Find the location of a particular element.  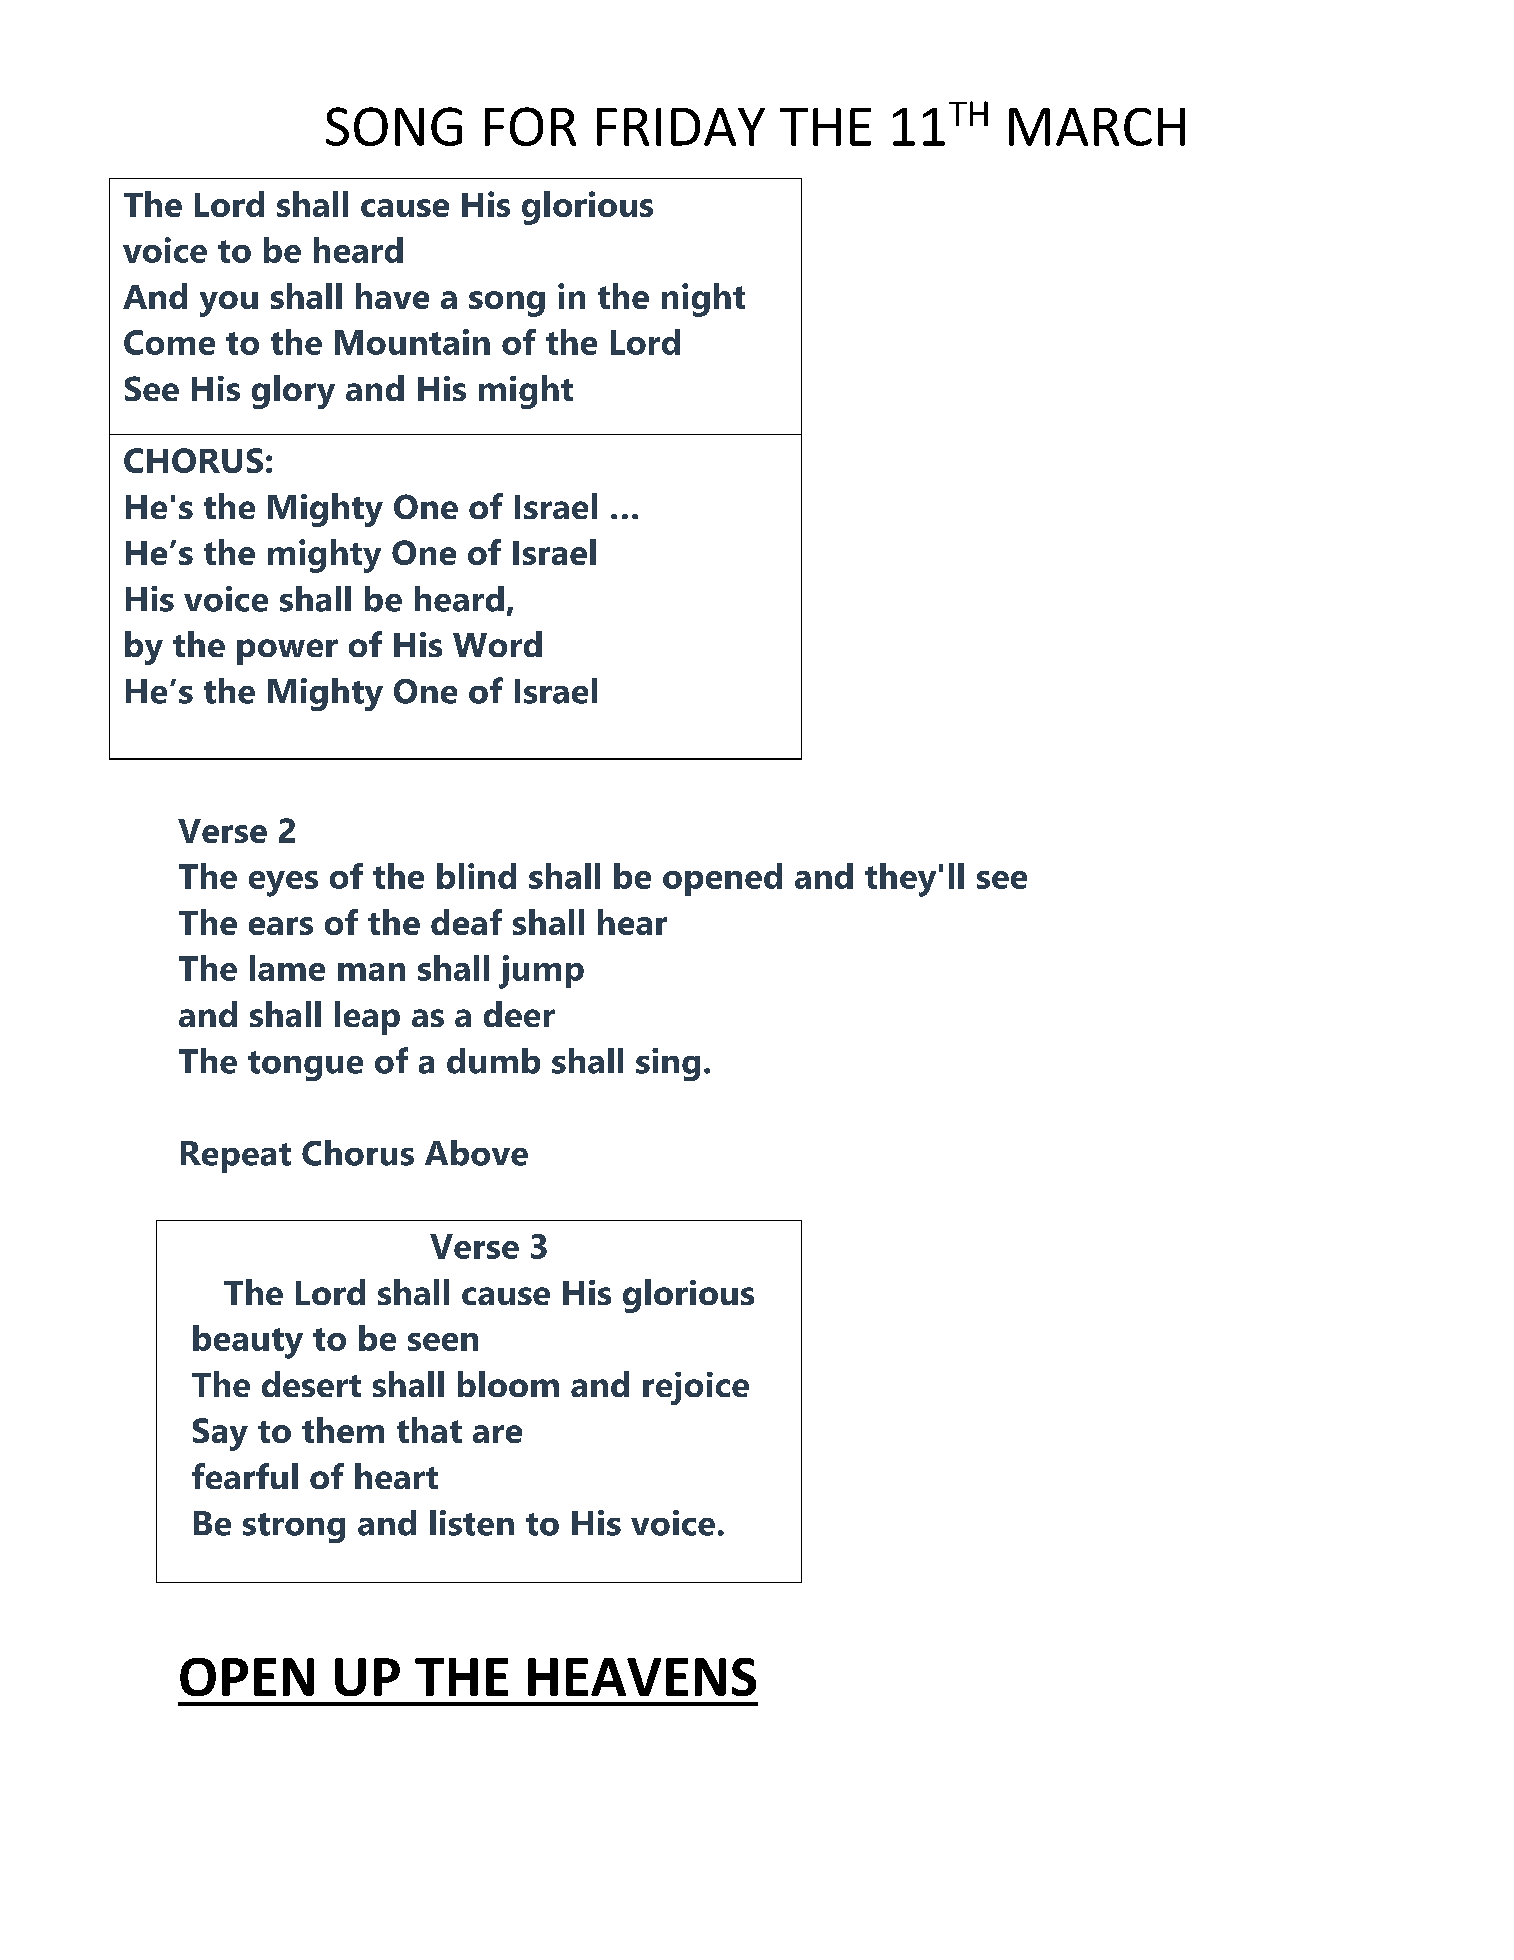

you is located at coordinates (229, 304).
